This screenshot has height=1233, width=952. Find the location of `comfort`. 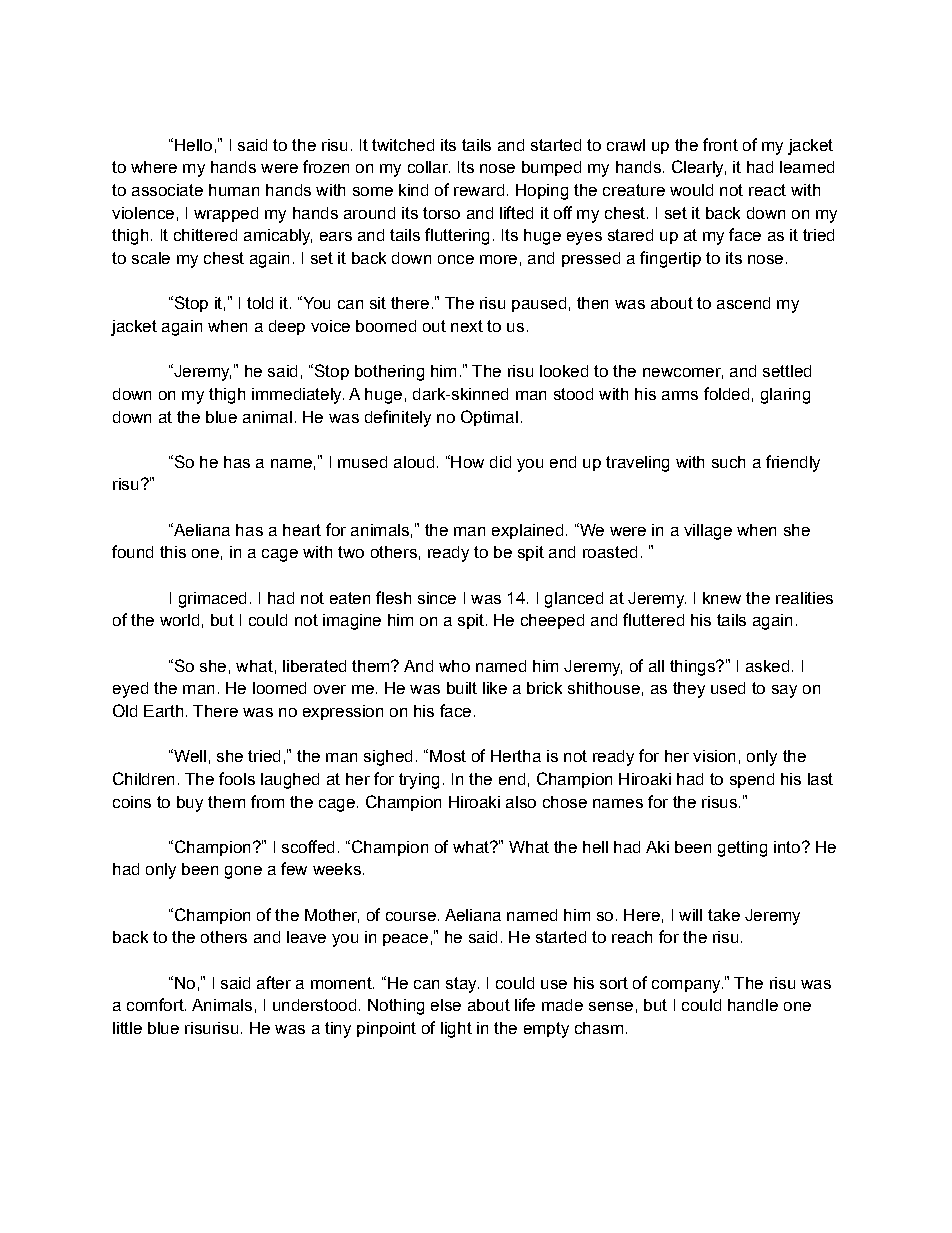

comfort is located at coordinates (156, 1004).
